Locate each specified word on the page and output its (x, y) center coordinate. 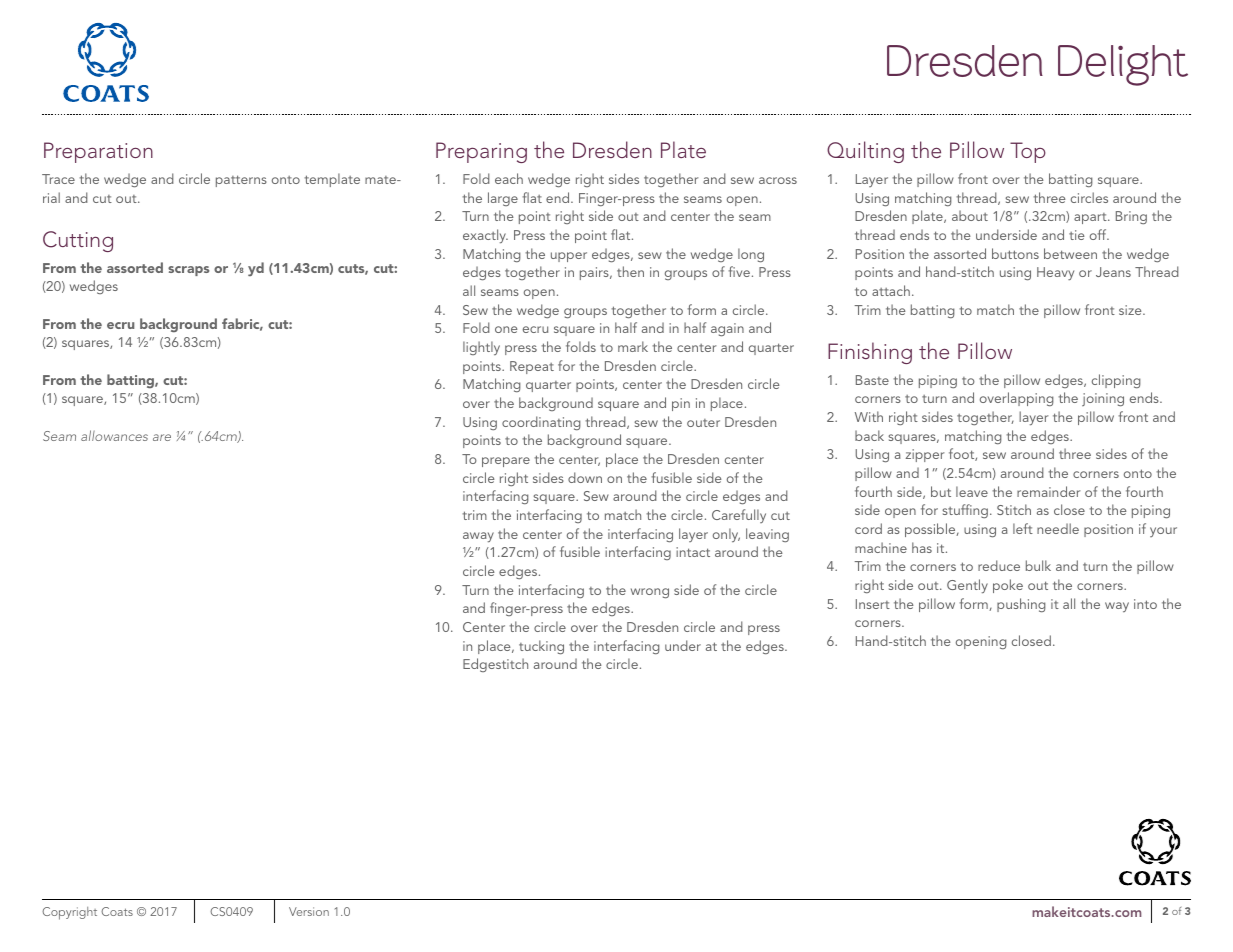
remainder (1048, 491)
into (1145, 604)
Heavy (1055, 273)
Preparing (481, 152)
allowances (114, 435)
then (630, 271)
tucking (541, 647)
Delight (1123, 65)
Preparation (98, 152)
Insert (873, 604)
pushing (1021, 605)
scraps (188, 271)
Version (309, 911)
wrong (650, 593)
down (585, 477)
